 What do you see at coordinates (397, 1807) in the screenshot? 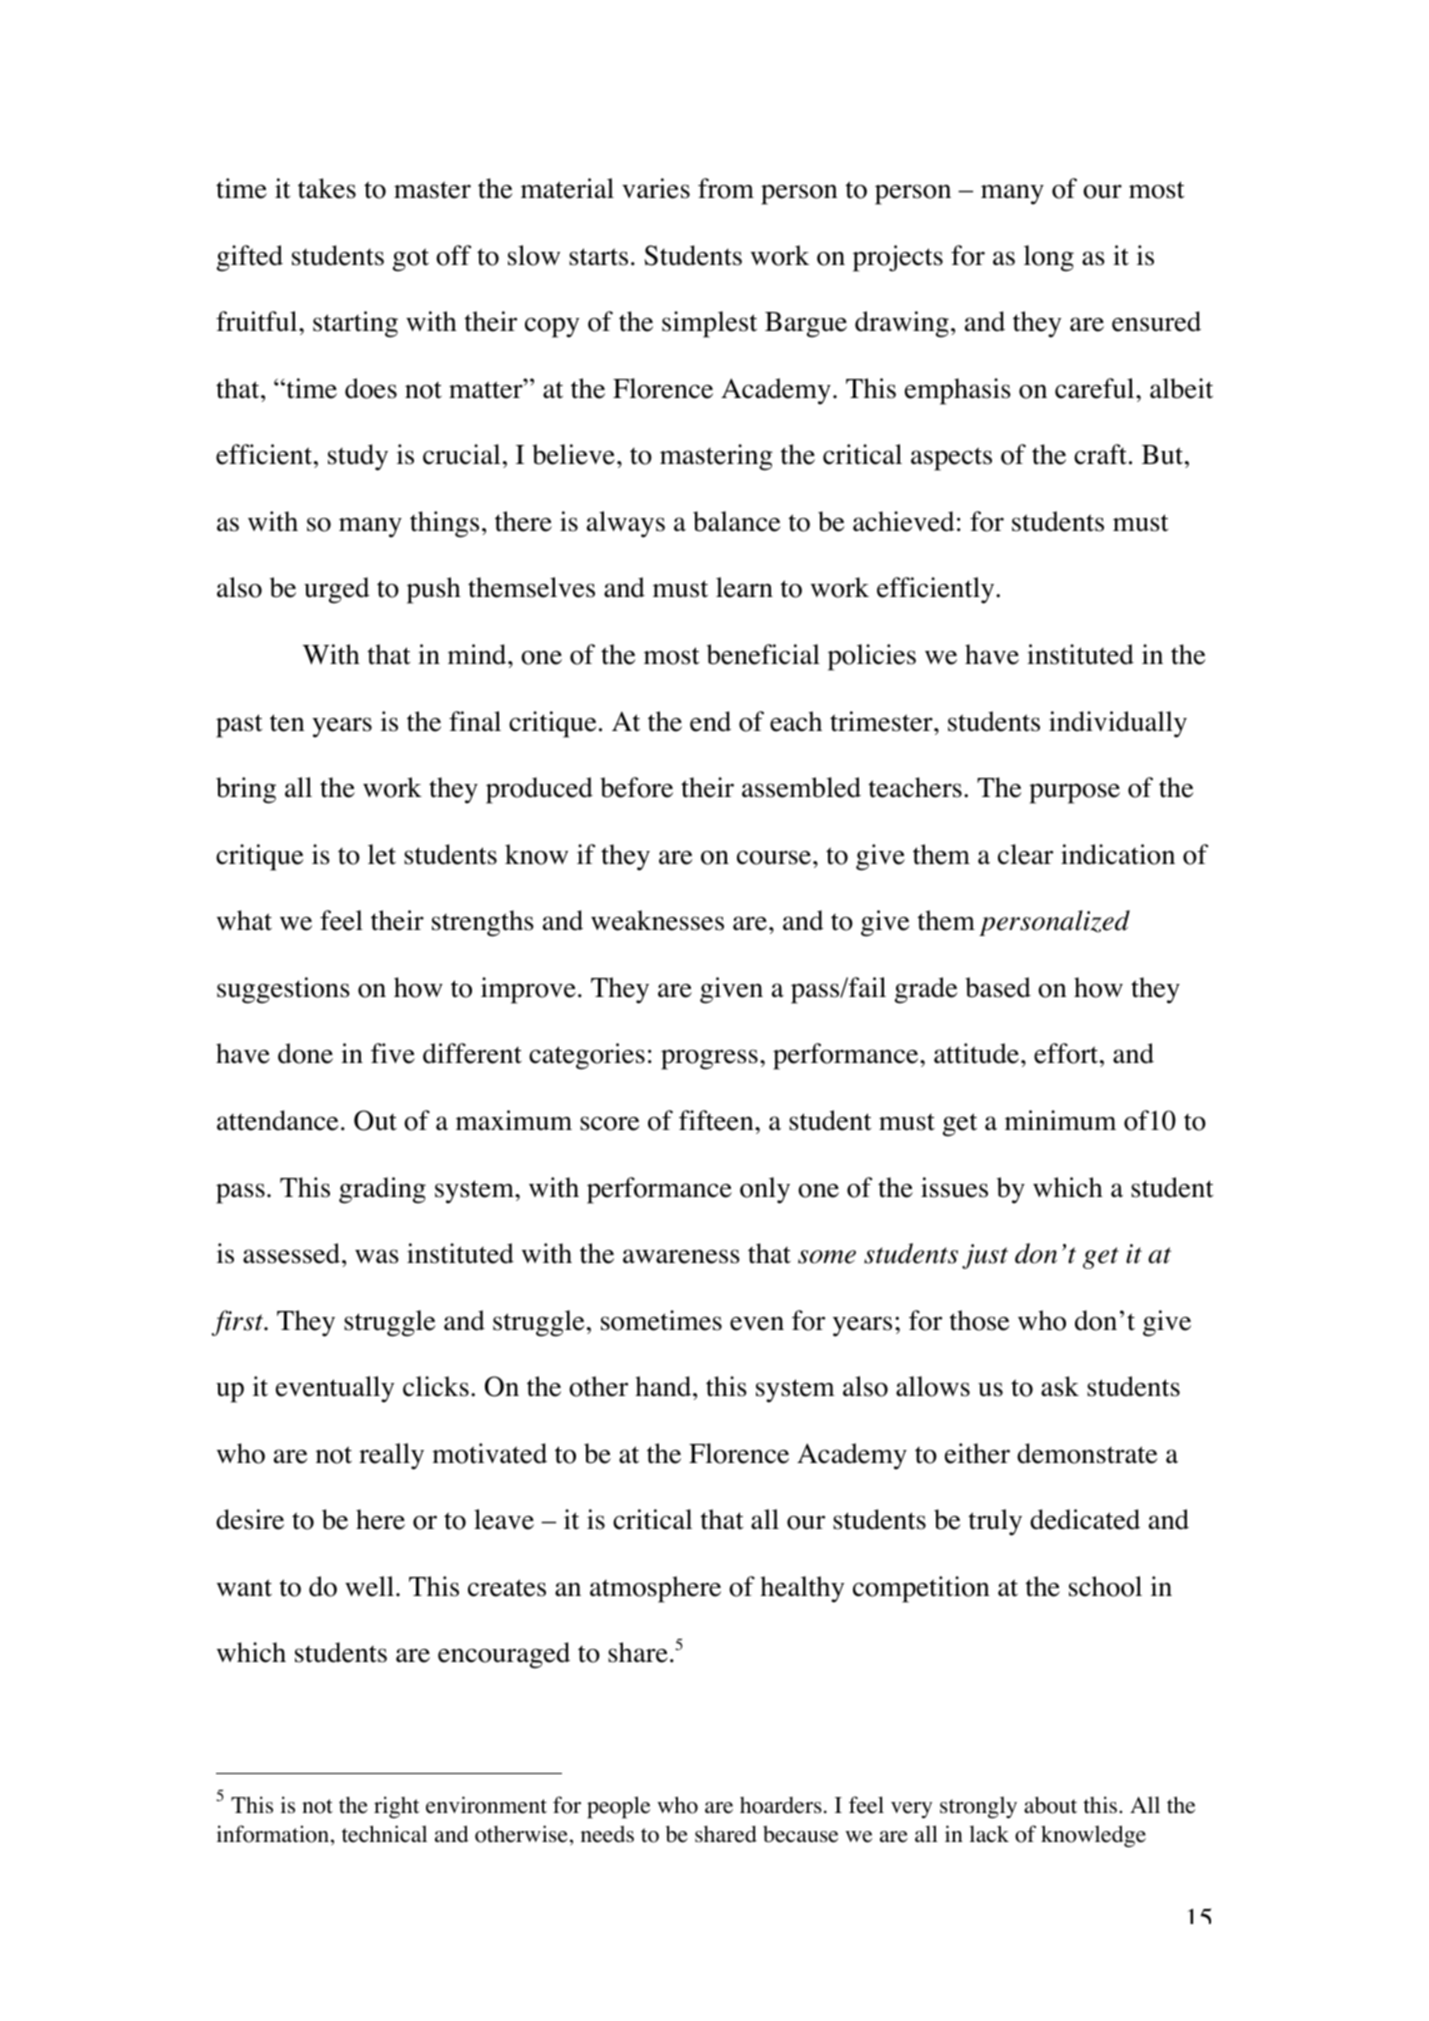
I see `right` at bounding box center [397, 1807].
